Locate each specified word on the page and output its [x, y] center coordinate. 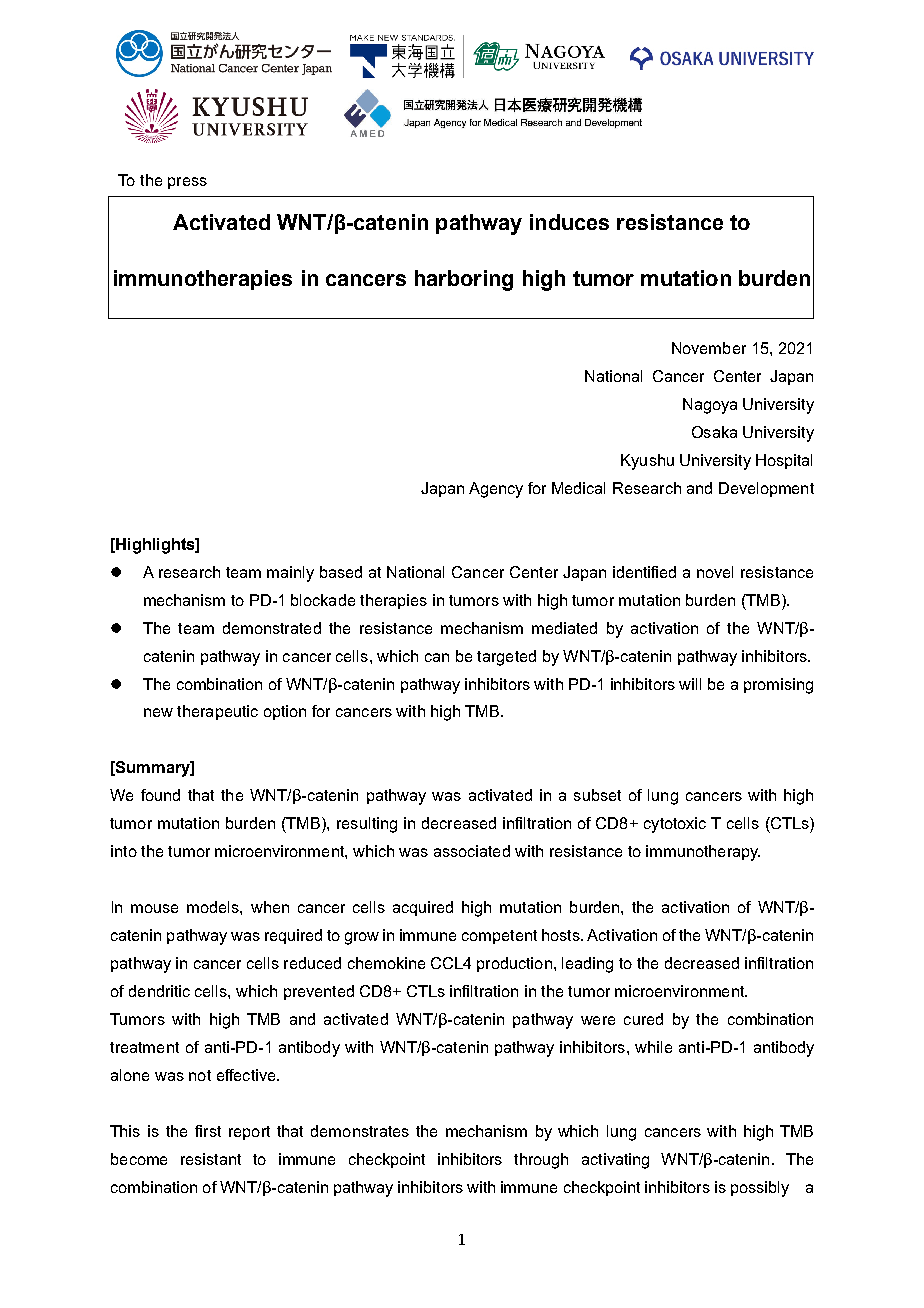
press [187, 183]
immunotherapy [703, 853]
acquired [423, 908]
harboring [464, 280]
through [541, 1161]
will [690, 684]
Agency [496, 490]
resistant [211, 1159]
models [214, 907]
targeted [506, 658]
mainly [290, 574]
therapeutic [217, 712]
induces [569, 222]
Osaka [714, 432]
